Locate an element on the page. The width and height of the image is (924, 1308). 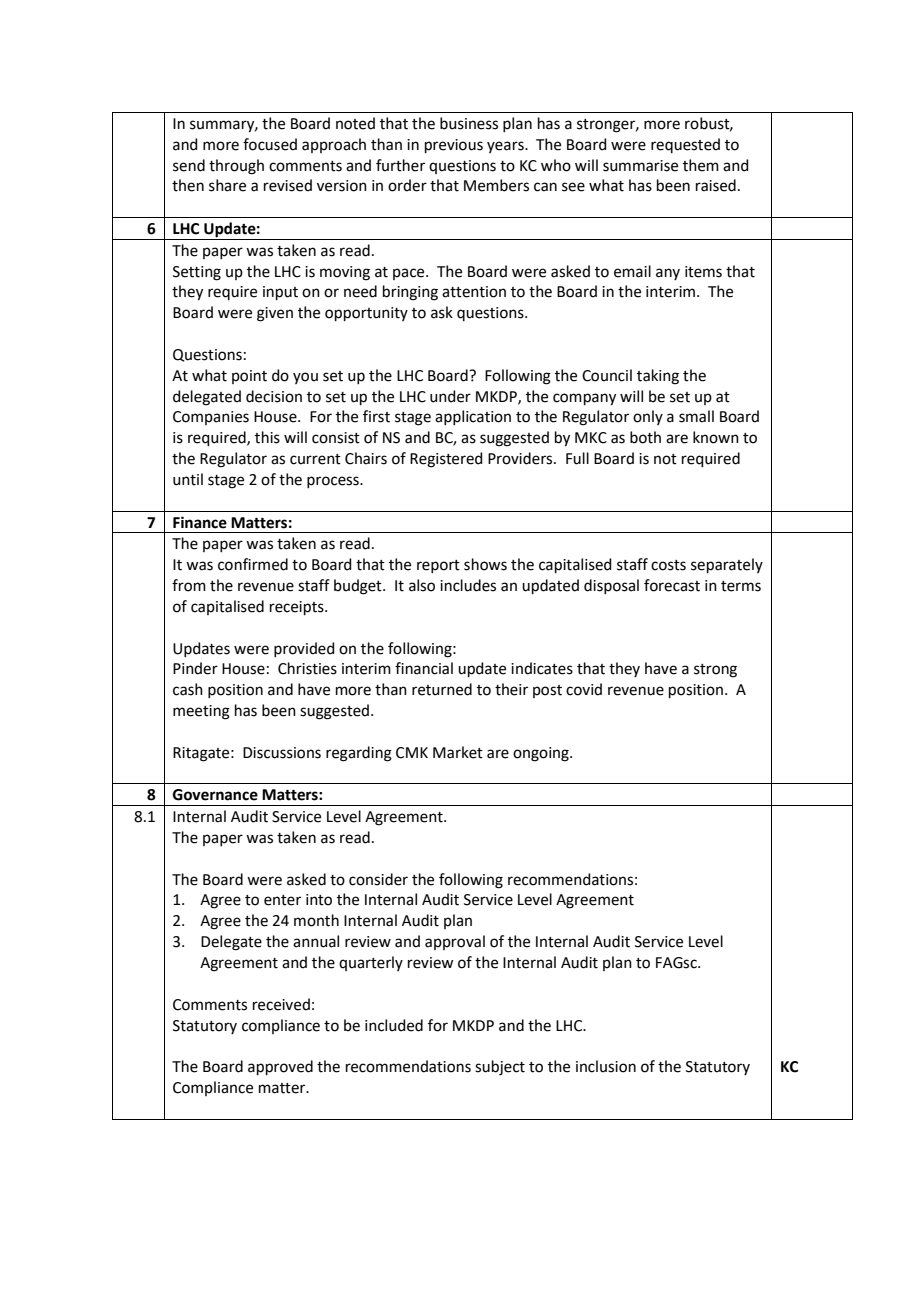
subject is located at coordinates (500, 1068).
